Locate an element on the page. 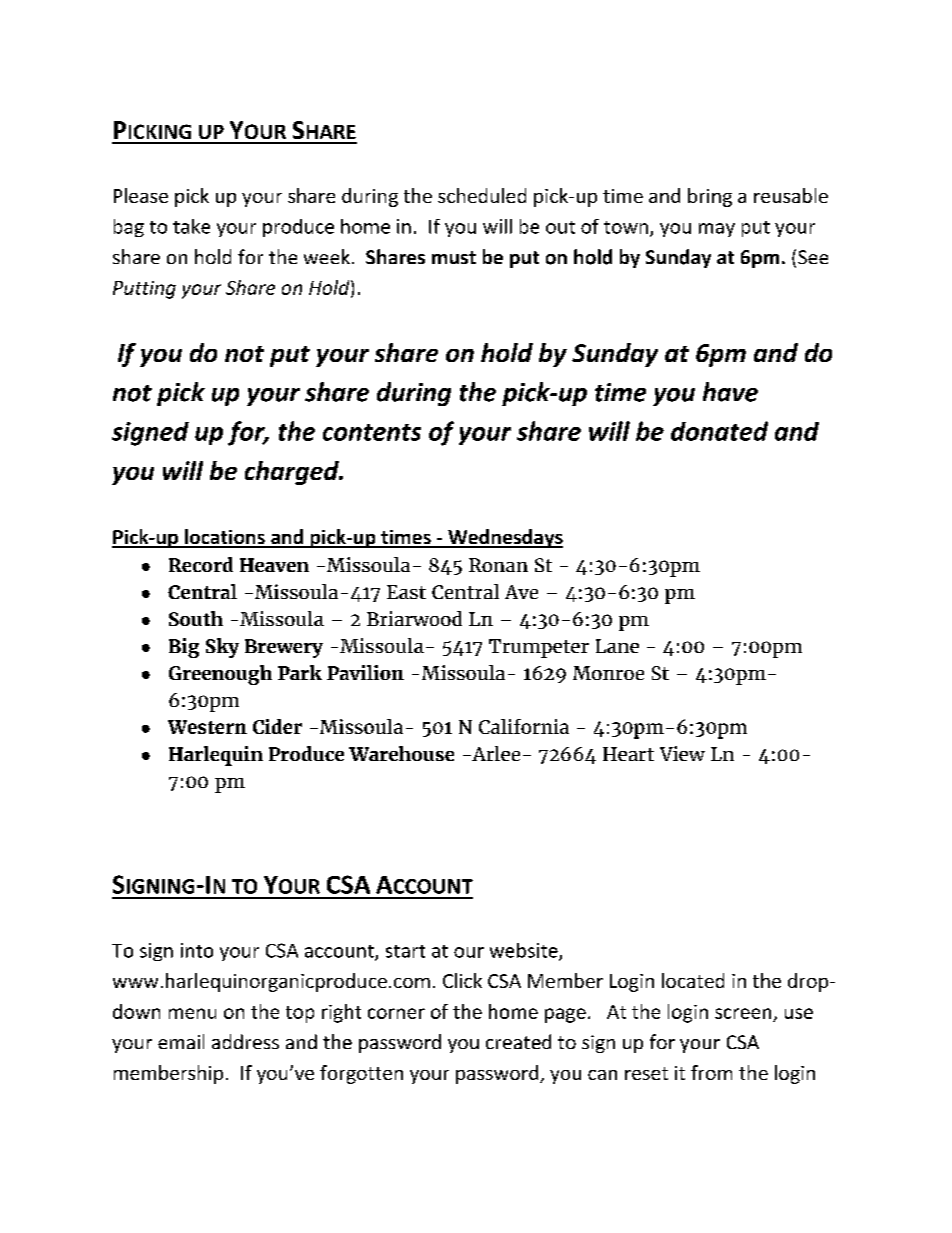 Image resolution: width=952 pixels, height=1233 pixels. View is located at coordinates (682, 753).
